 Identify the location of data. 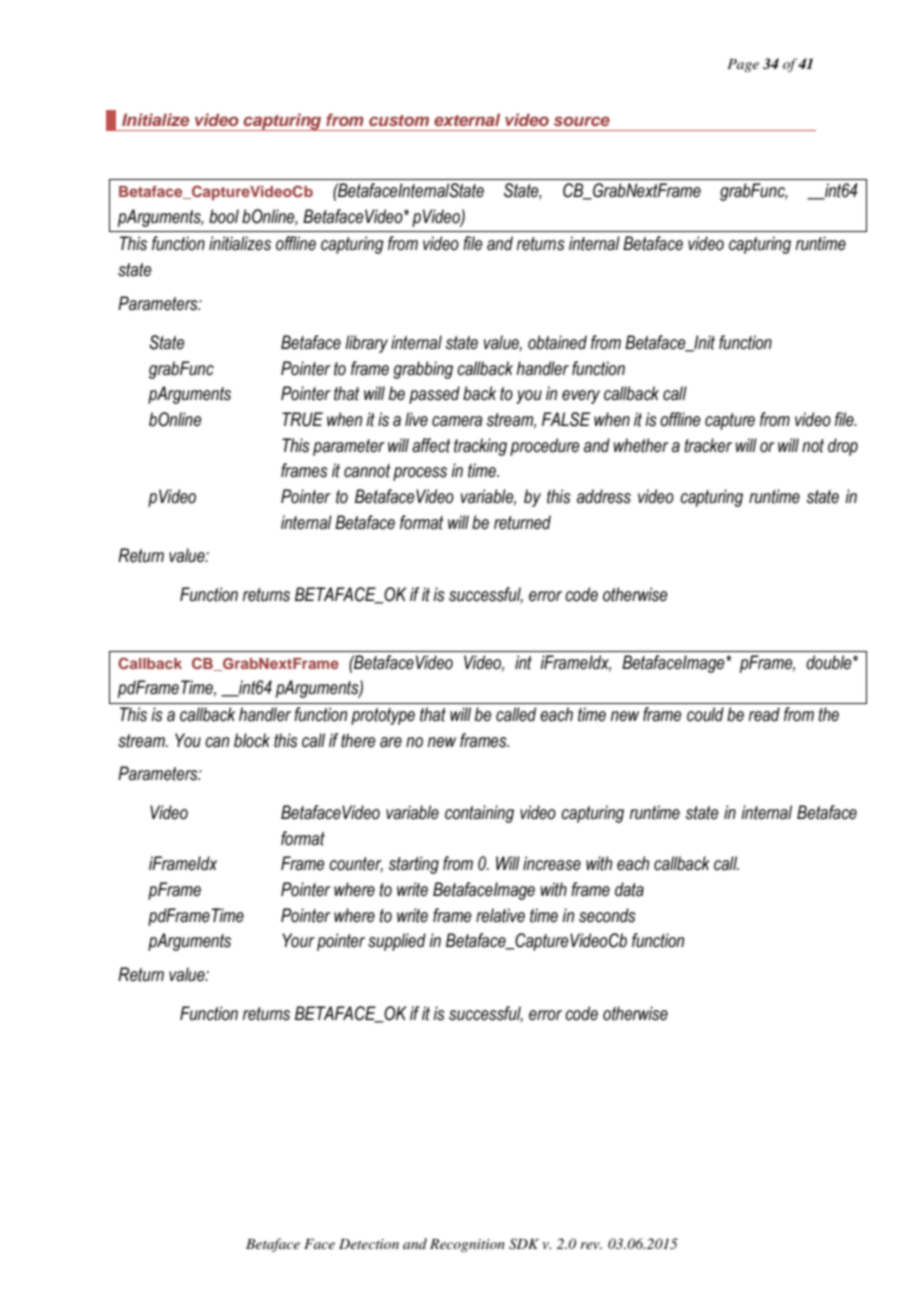
(629, 889).
